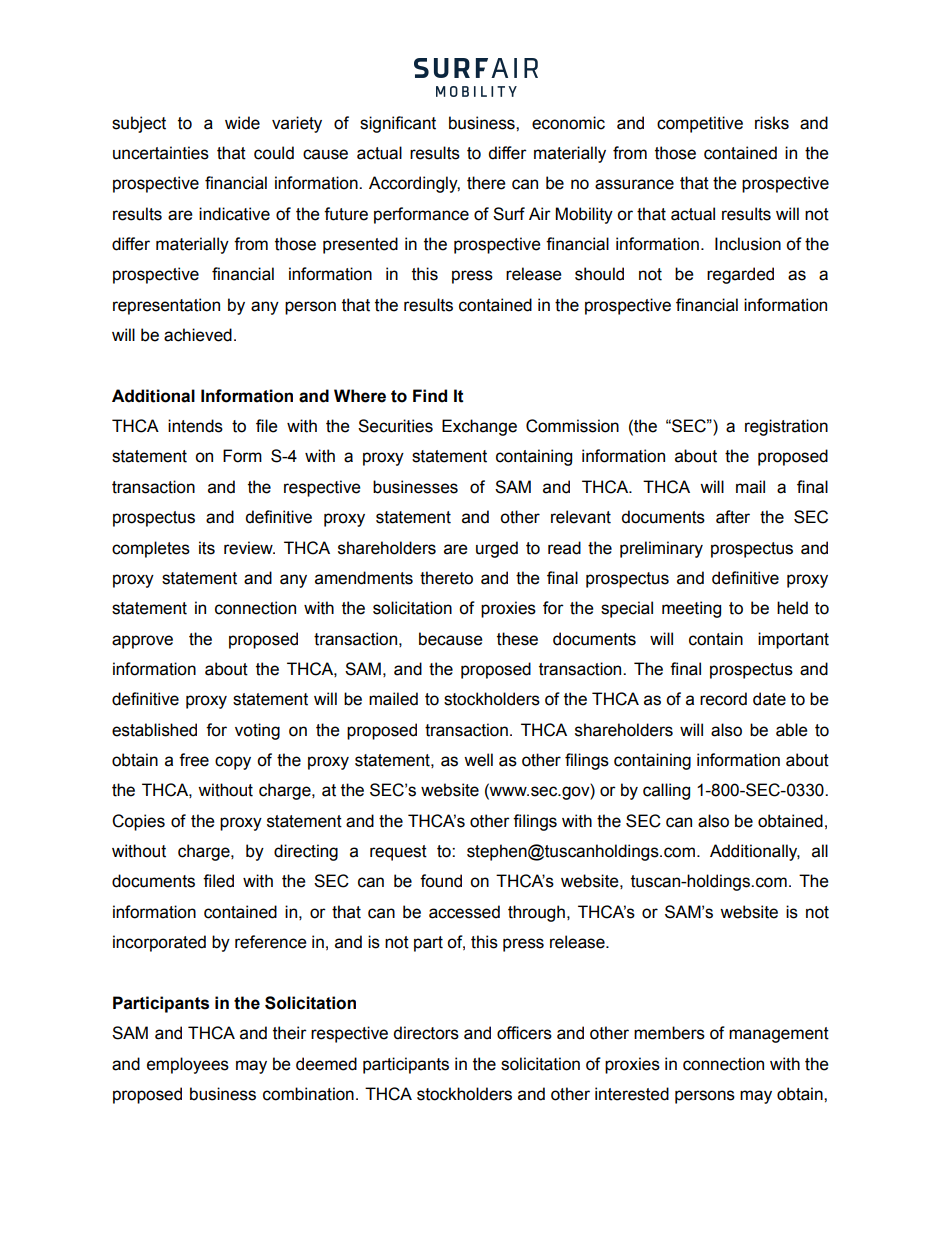 The width and height of the screenshot is (952, 1233). Describe the element at coordinates (398, 124) in the screenshot. I see `significant` at that location.
